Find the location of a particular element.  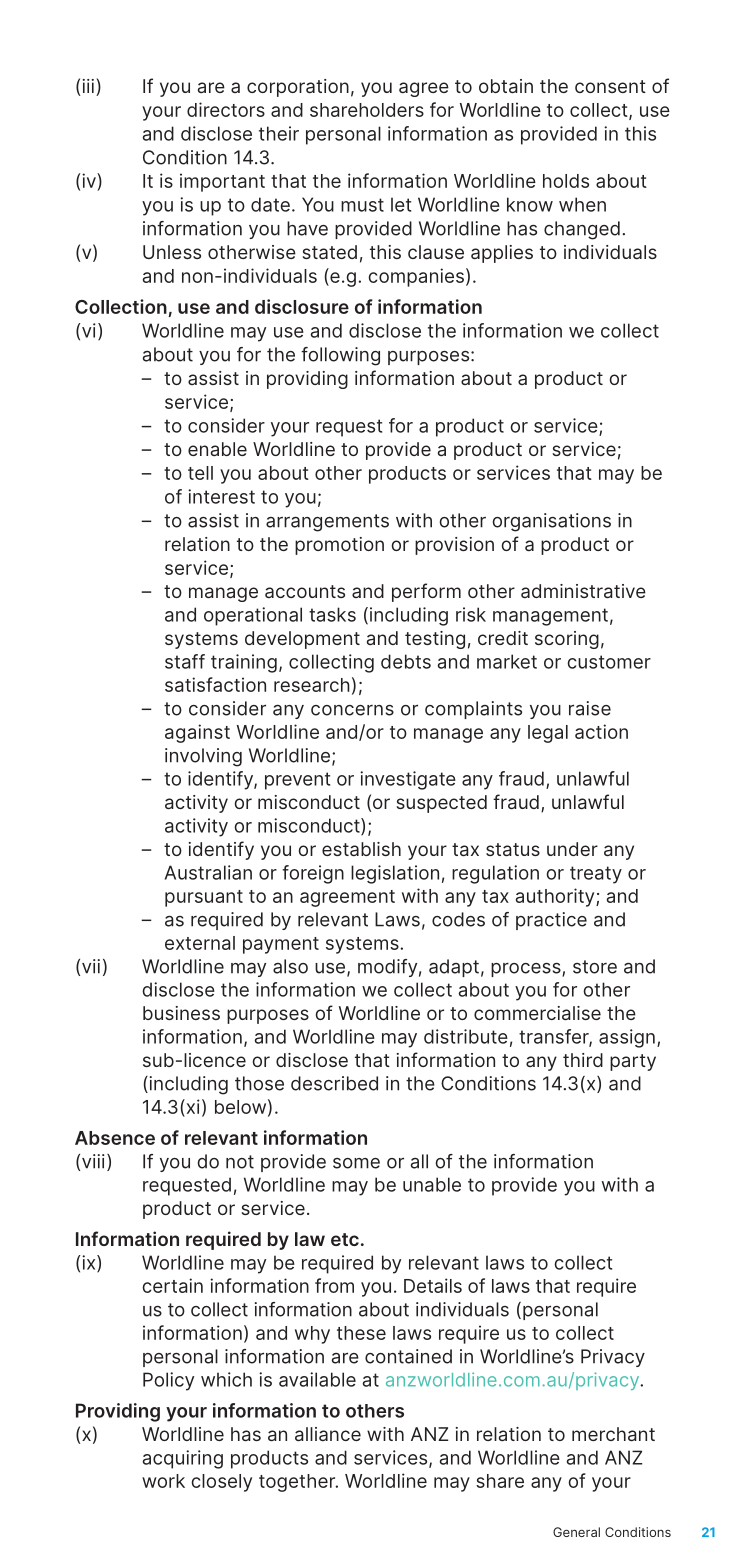

business is located at coordinates (181, 1013).
